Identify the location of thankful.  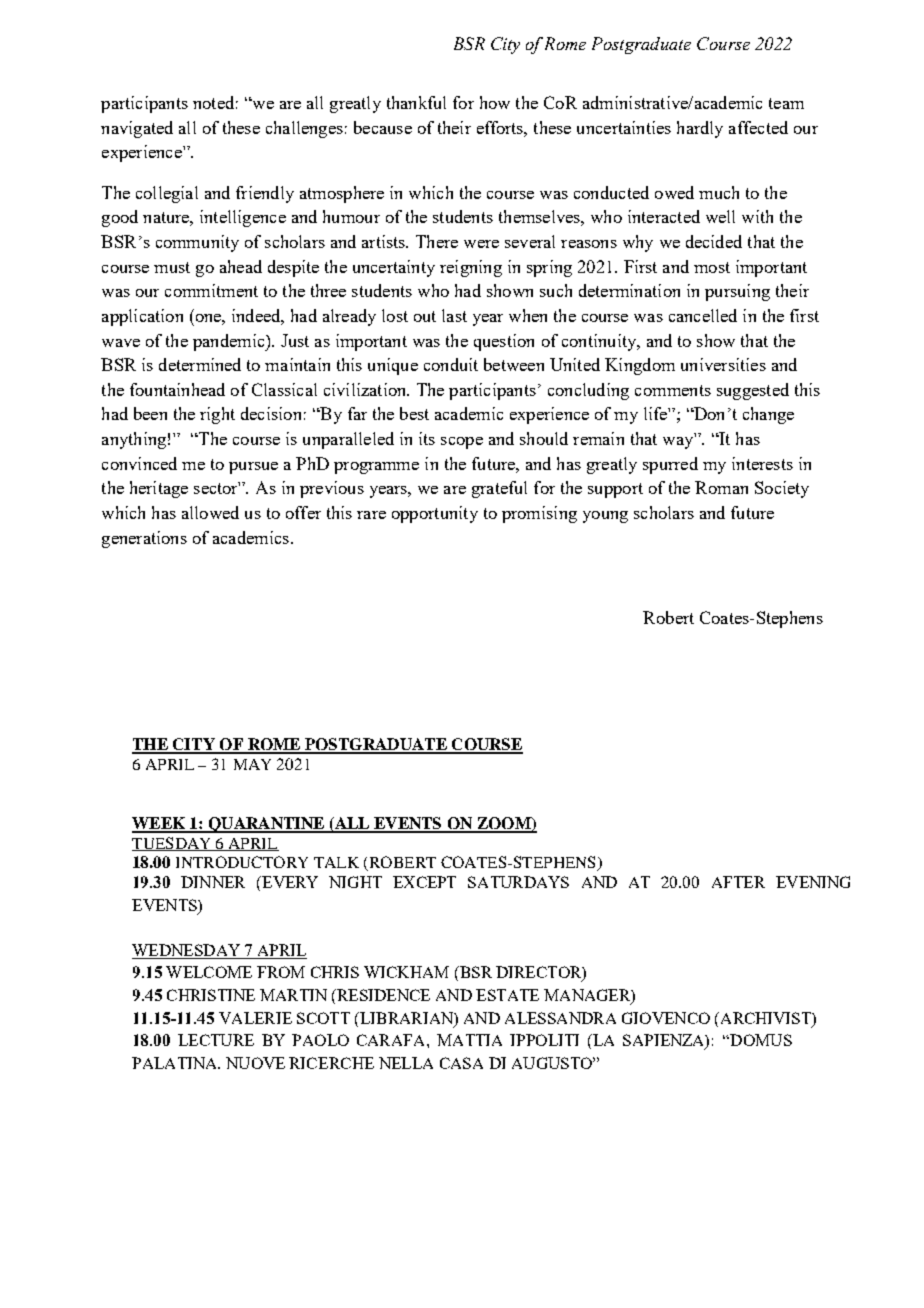
(416, 102).
